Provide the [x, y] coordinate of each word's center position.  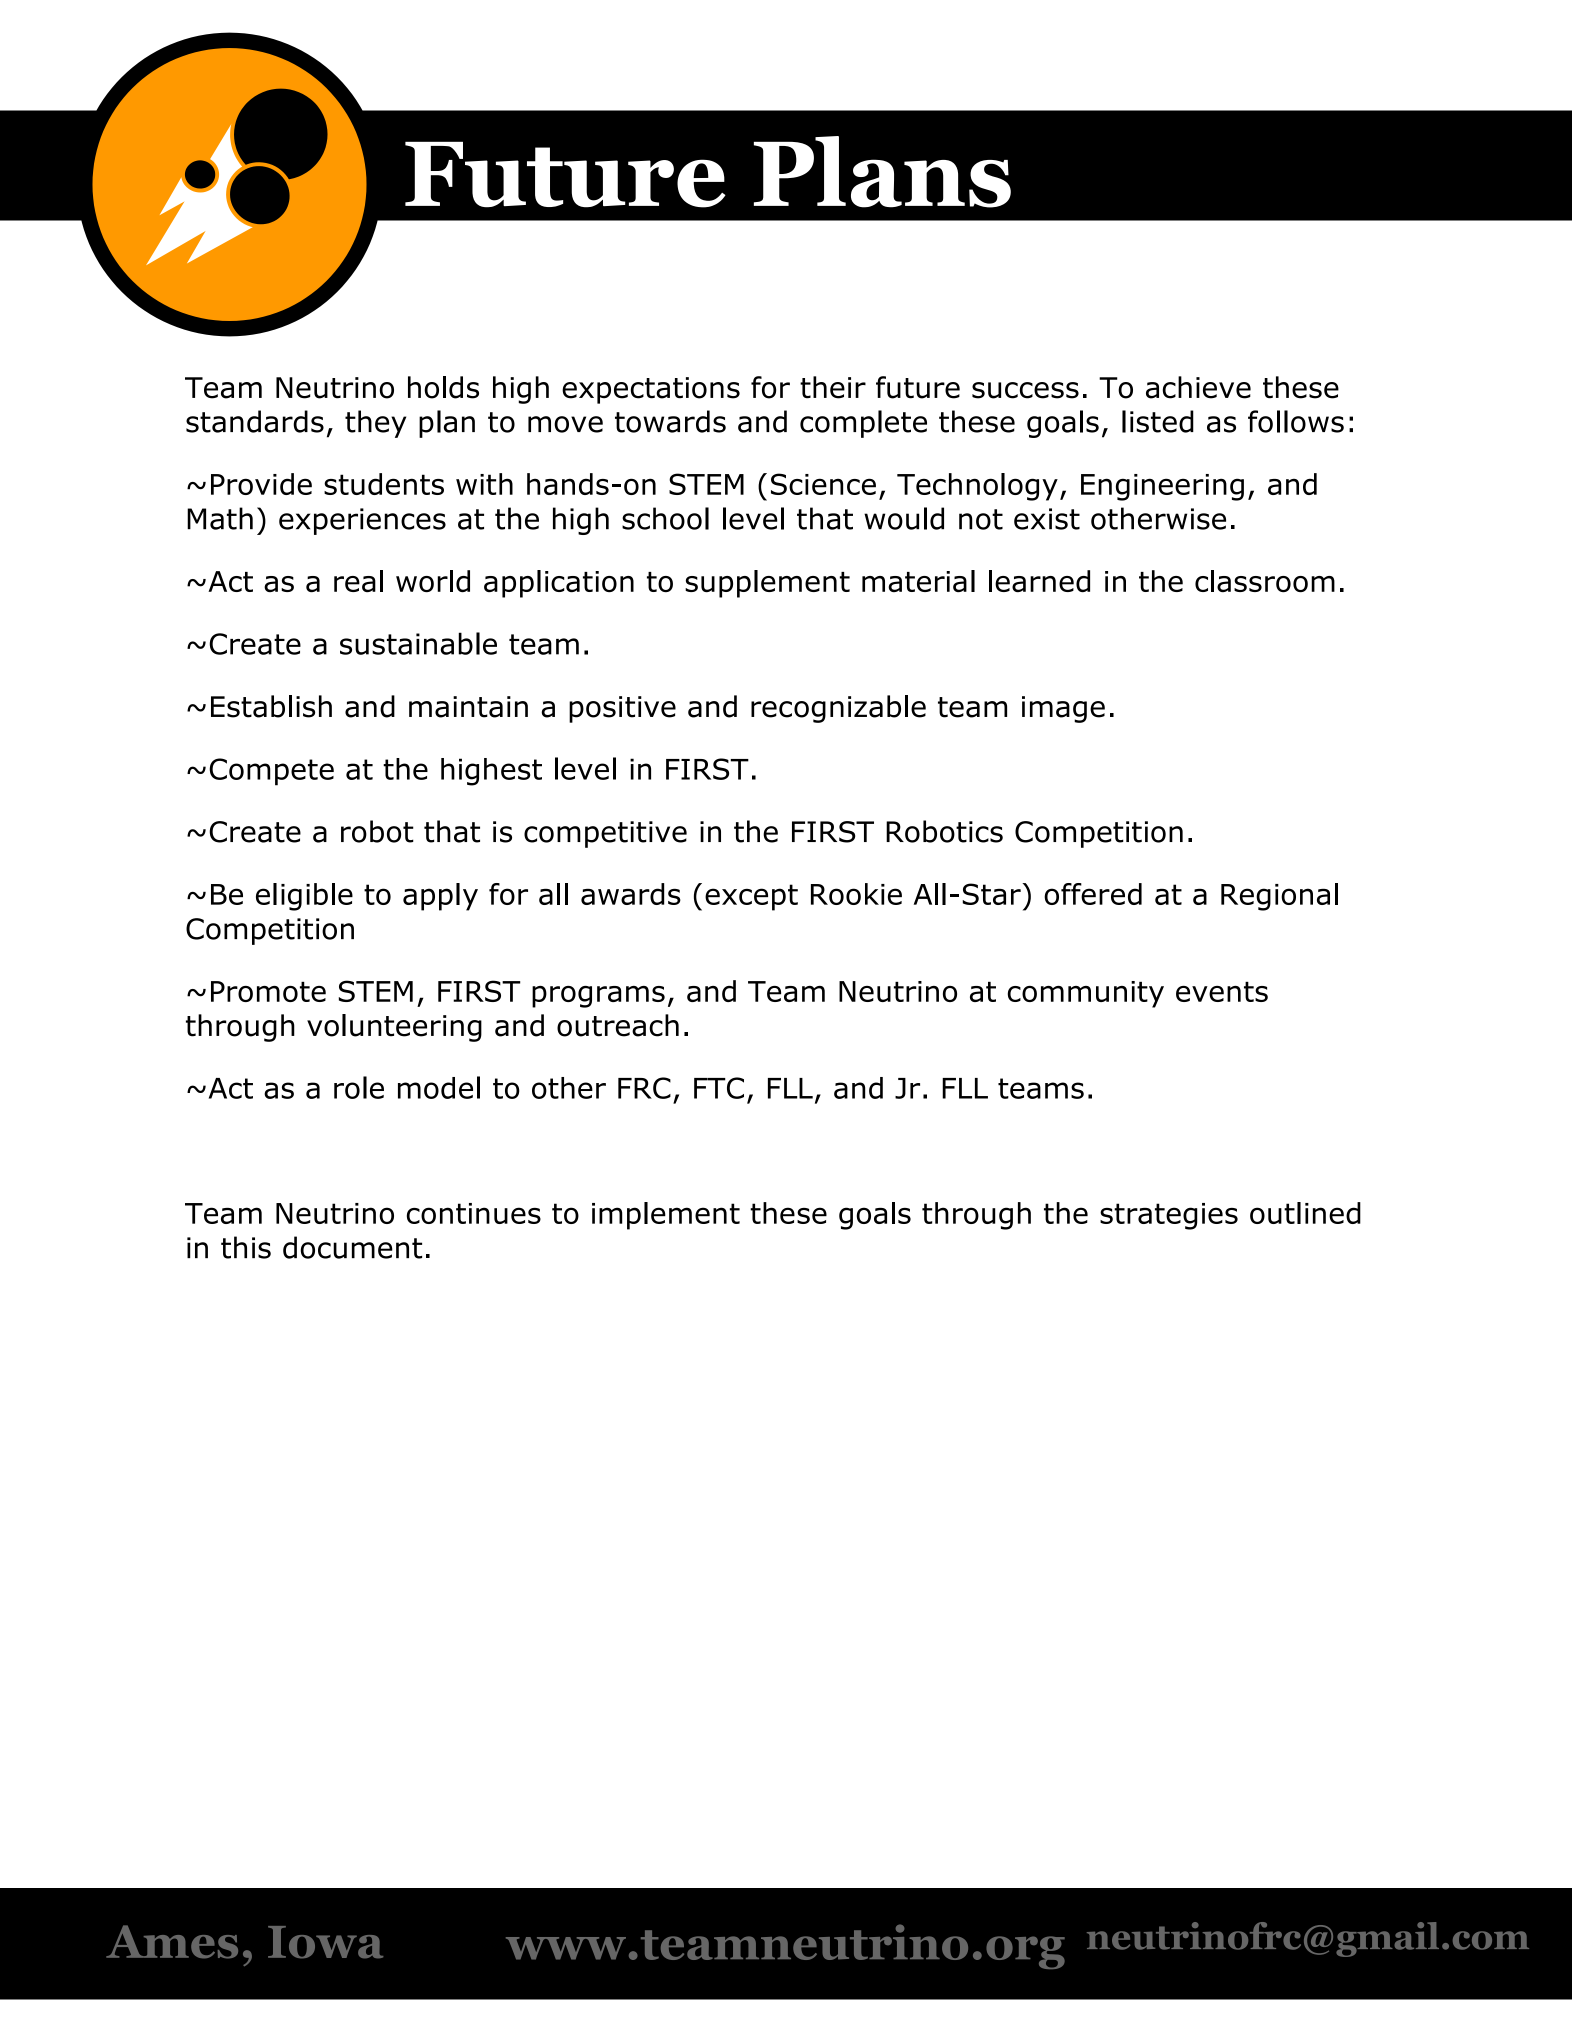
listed [1158, 421]
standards [255, 421]
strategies [1169, 1216]
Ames [172, 1942]
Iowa [325, 1942]
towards [670, 421]
